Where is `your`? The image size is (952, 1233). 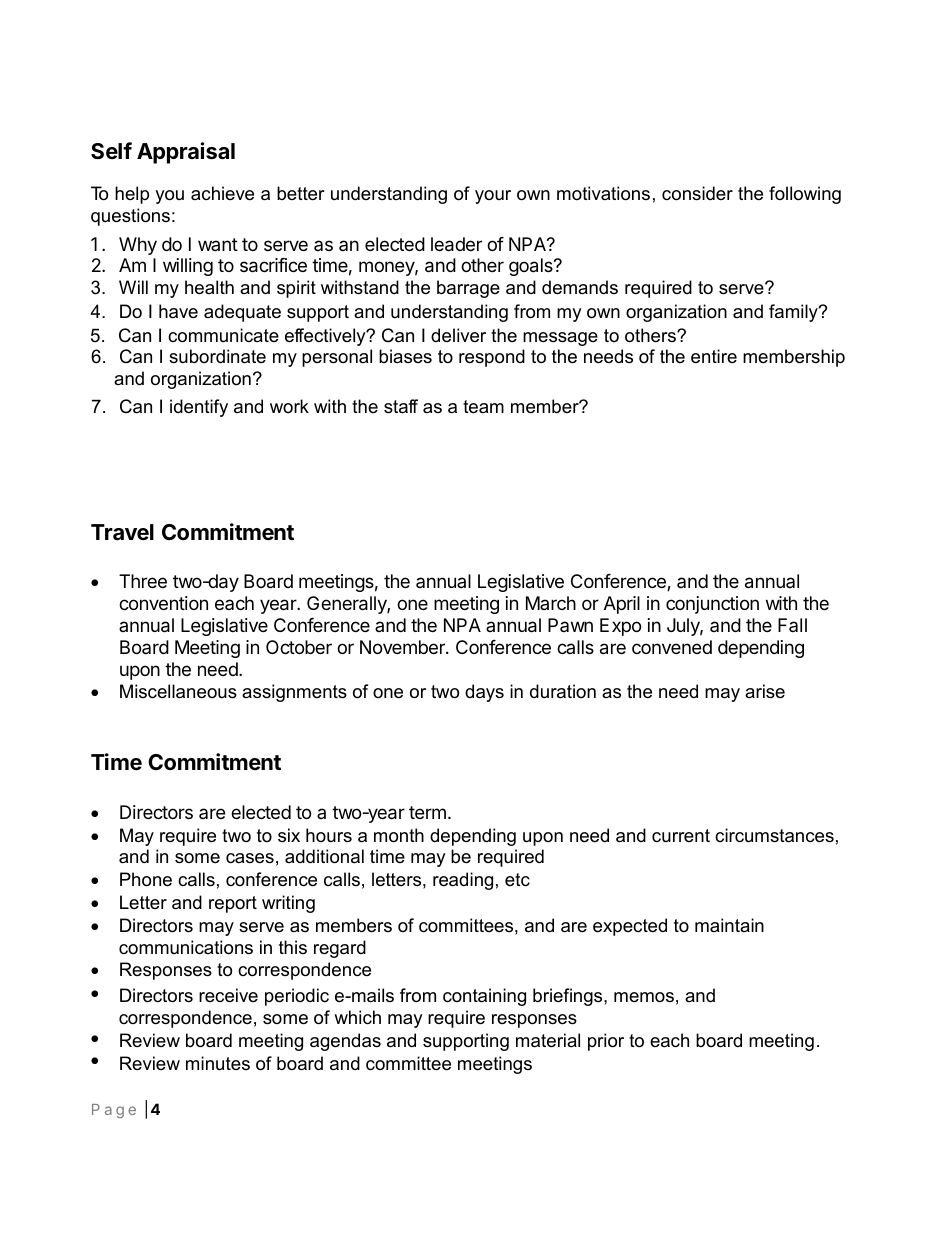
your is located at coordinates (493, 197).
